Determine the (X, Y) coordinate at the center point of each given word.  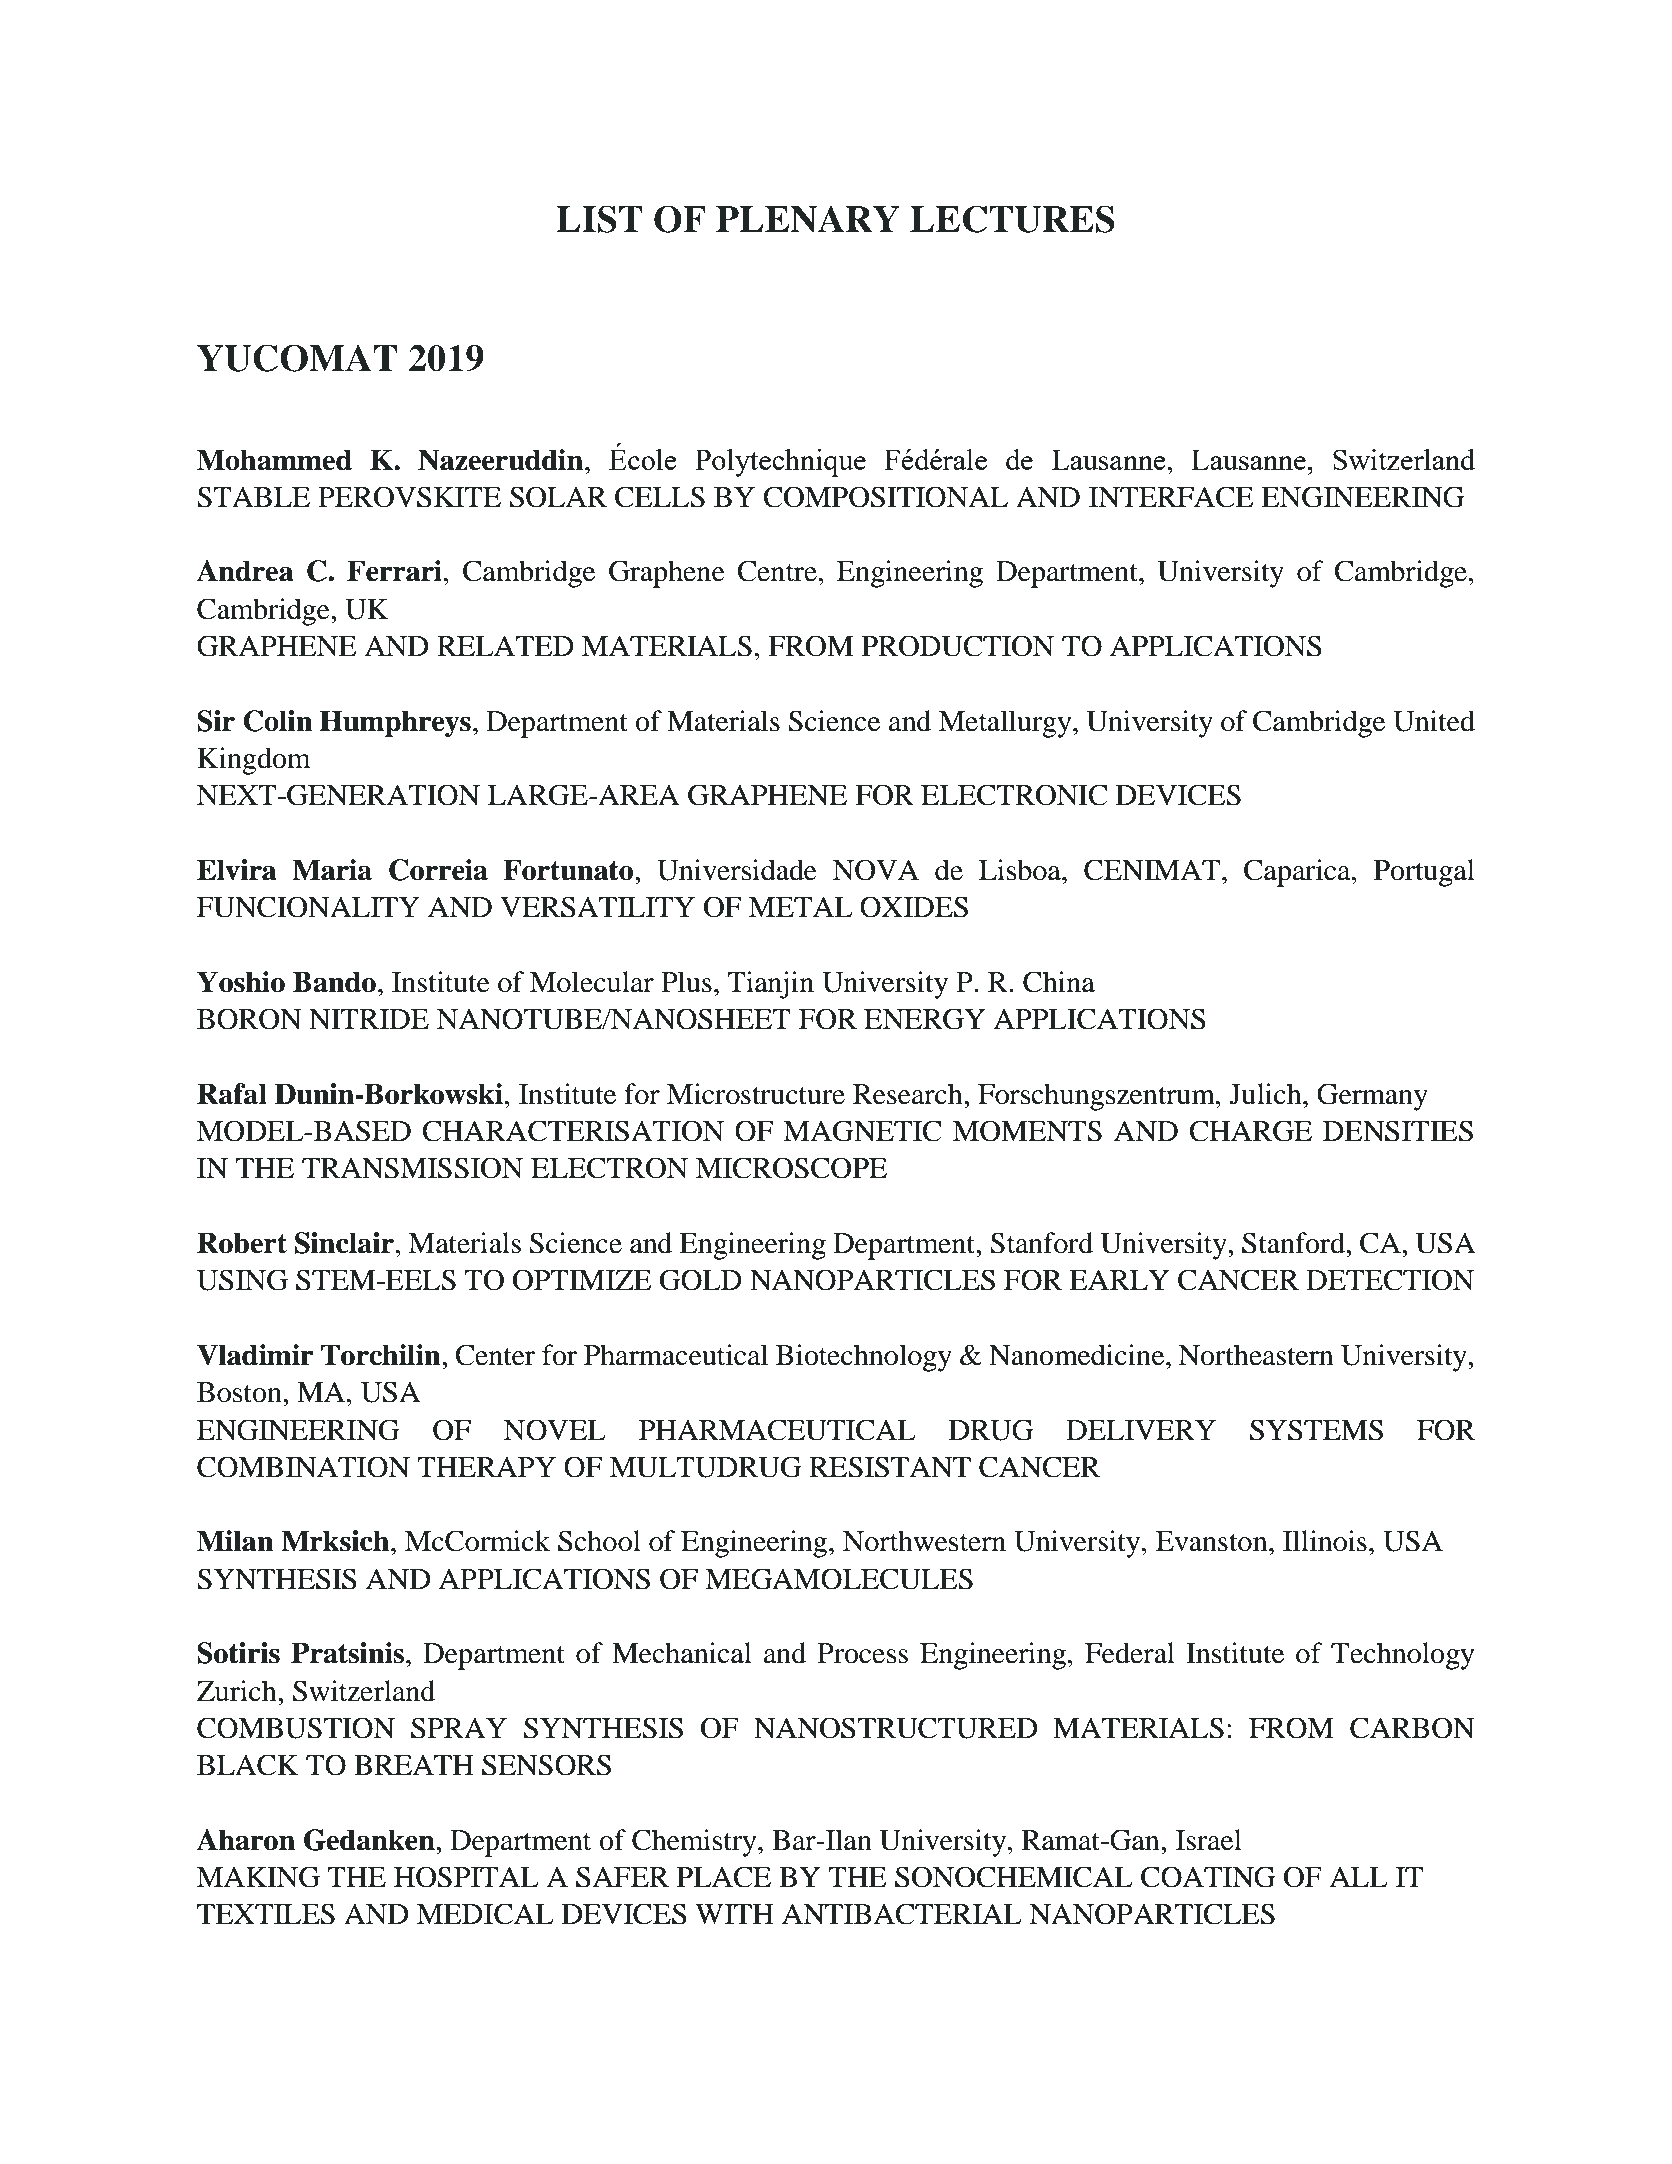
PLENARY (808, 219)
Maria (332, 870)
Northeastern (1255, 1355)
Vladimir (255, 1355)
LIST (599, 219)
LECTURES (1012, 219)
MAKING (258, 1877)
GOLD (701, 1280)
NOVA (876, 870)
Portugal (1424, 873)
